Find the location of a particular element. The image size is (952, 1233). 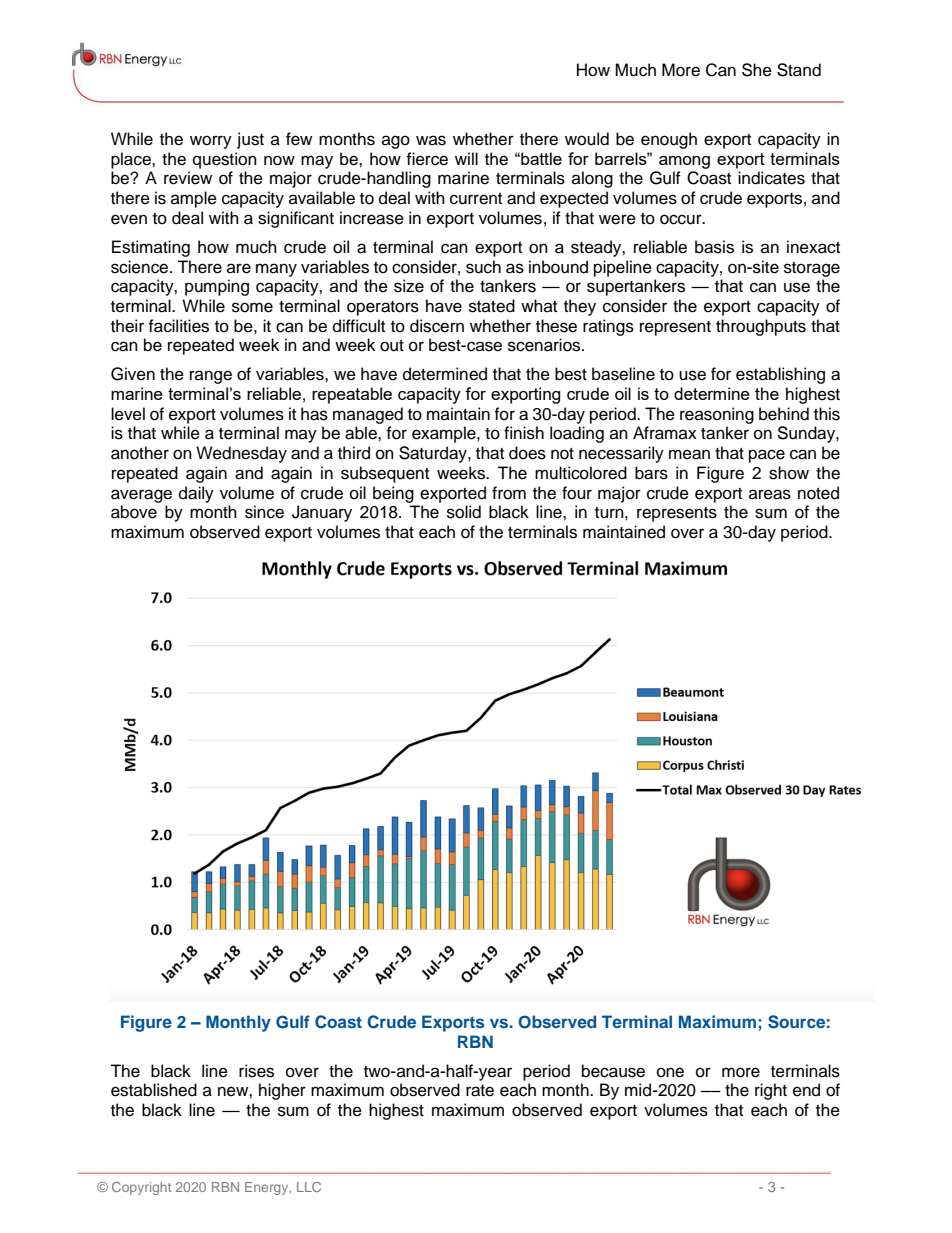

Stand is located at coordinates (799, 70).
